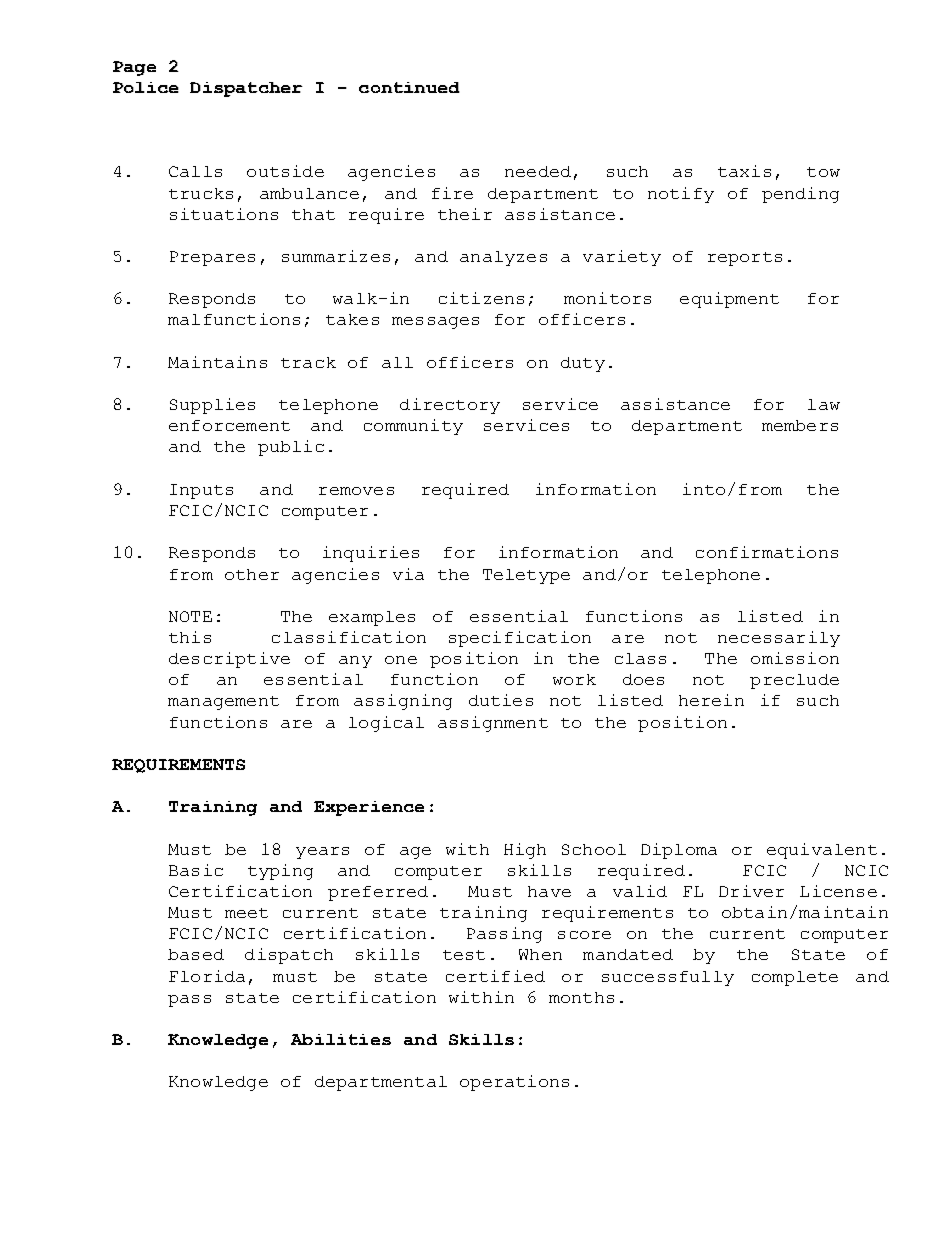  I want to click on operations, so click(514, 1083).
